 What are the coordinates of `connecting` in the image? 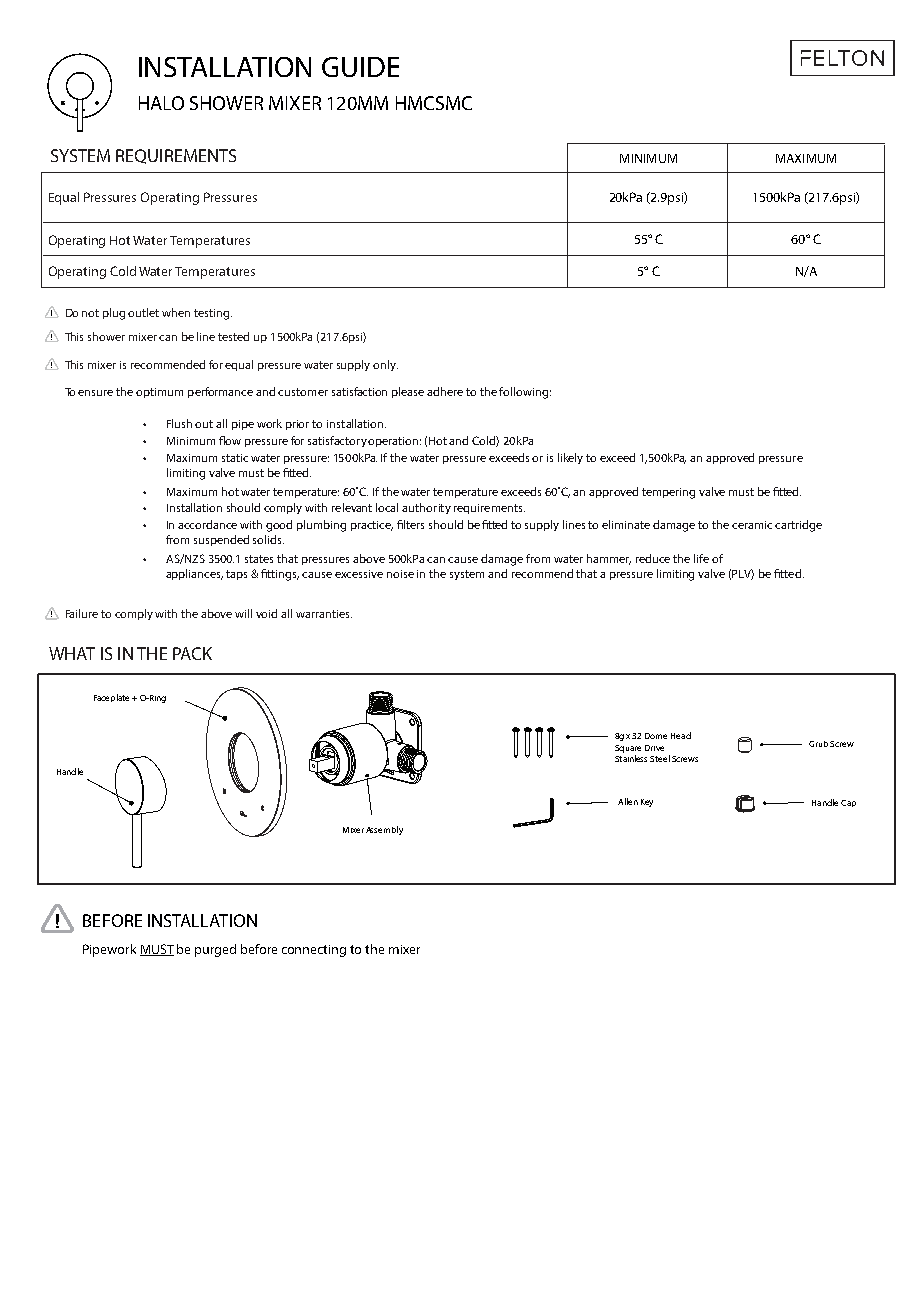 It's located at (314, 951).
